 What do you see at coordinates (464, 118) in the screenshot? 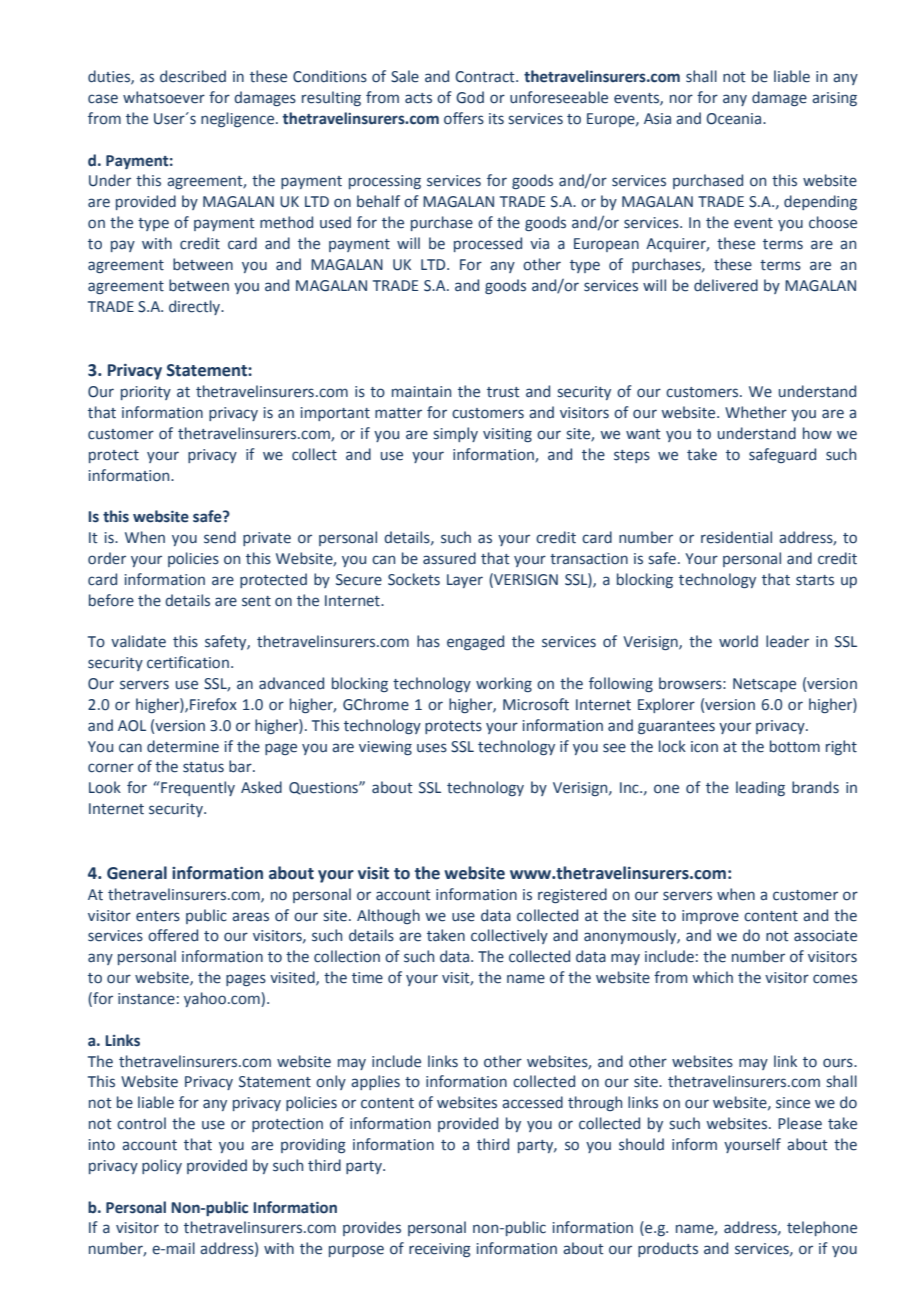
I see `offers` at bounding box center [464, 118].
